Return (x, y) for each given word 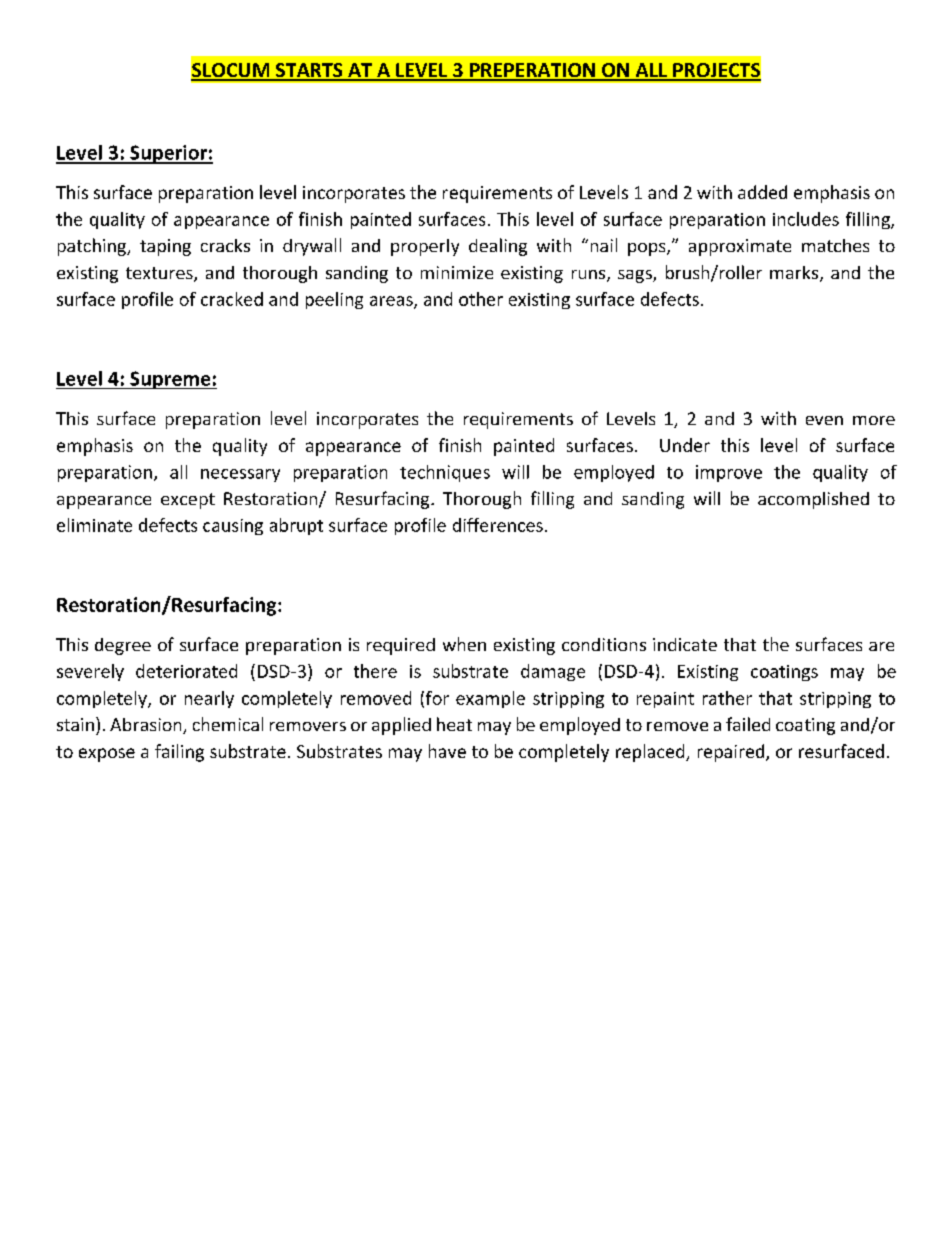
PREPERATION (532, 71)
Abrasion (147, 726)
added (762, 192)
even (824, 420)
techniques (445, 473)
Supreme (170, 380)
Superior (168, 154)
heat (454, 724)
